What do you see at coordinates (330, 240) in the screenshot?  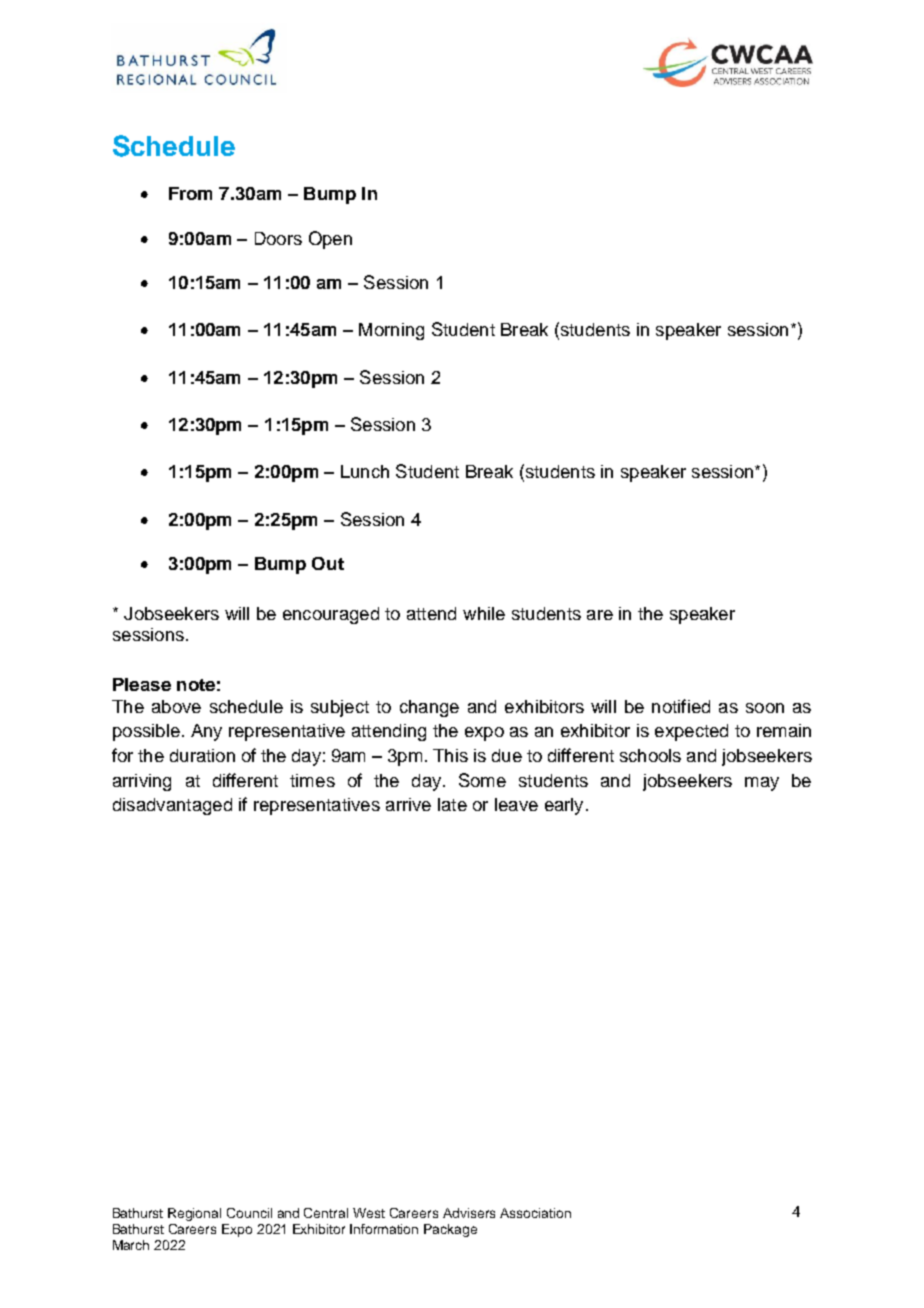 I see `Open` at bounding box center [330, 240].
